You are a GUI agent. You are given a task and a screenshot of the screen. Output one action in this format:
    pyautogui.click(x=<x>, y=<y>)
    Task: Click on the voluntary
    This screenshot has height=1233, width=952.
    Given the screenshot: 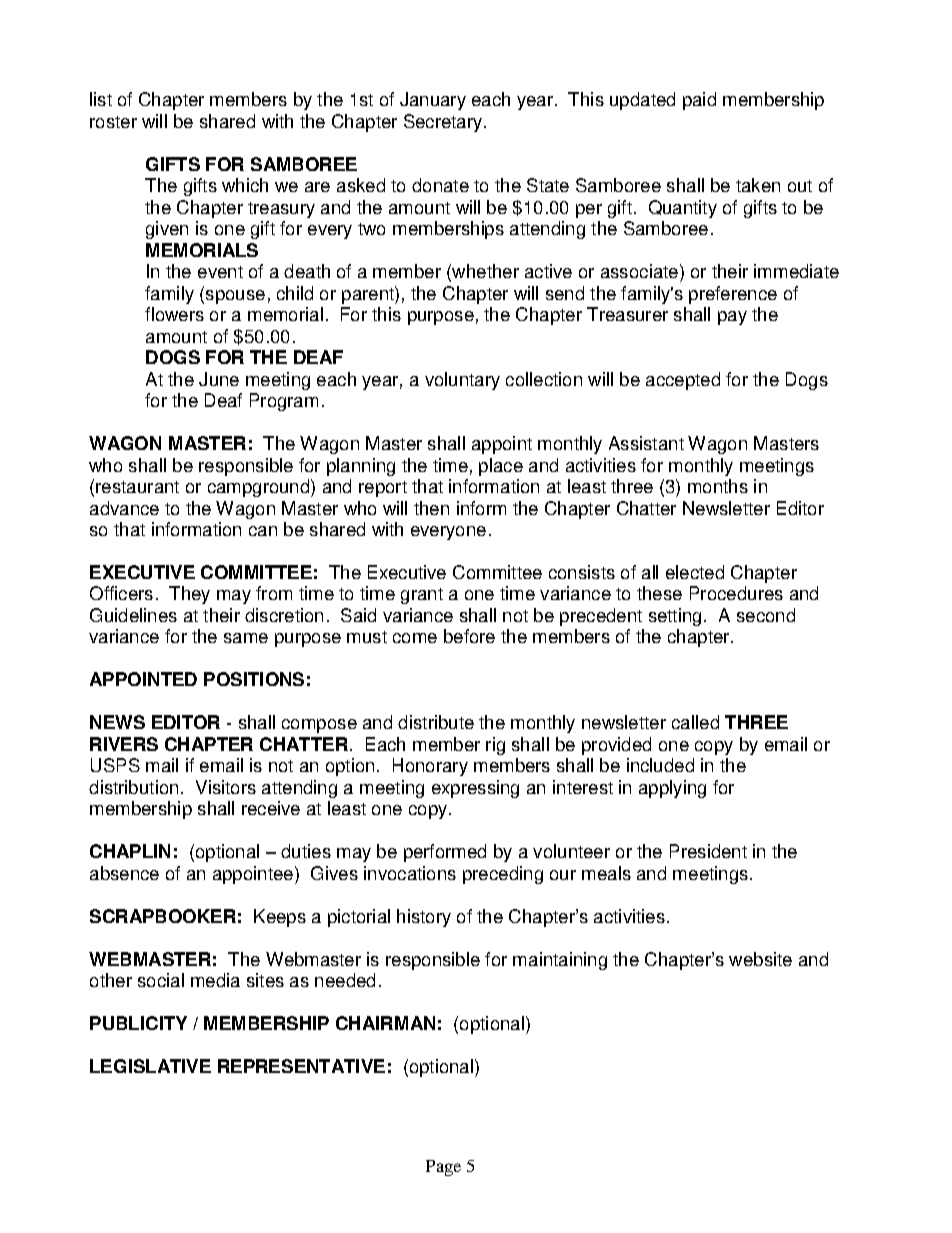 What is the action you would take?
    pyautogui.click(x=462, y=381)
